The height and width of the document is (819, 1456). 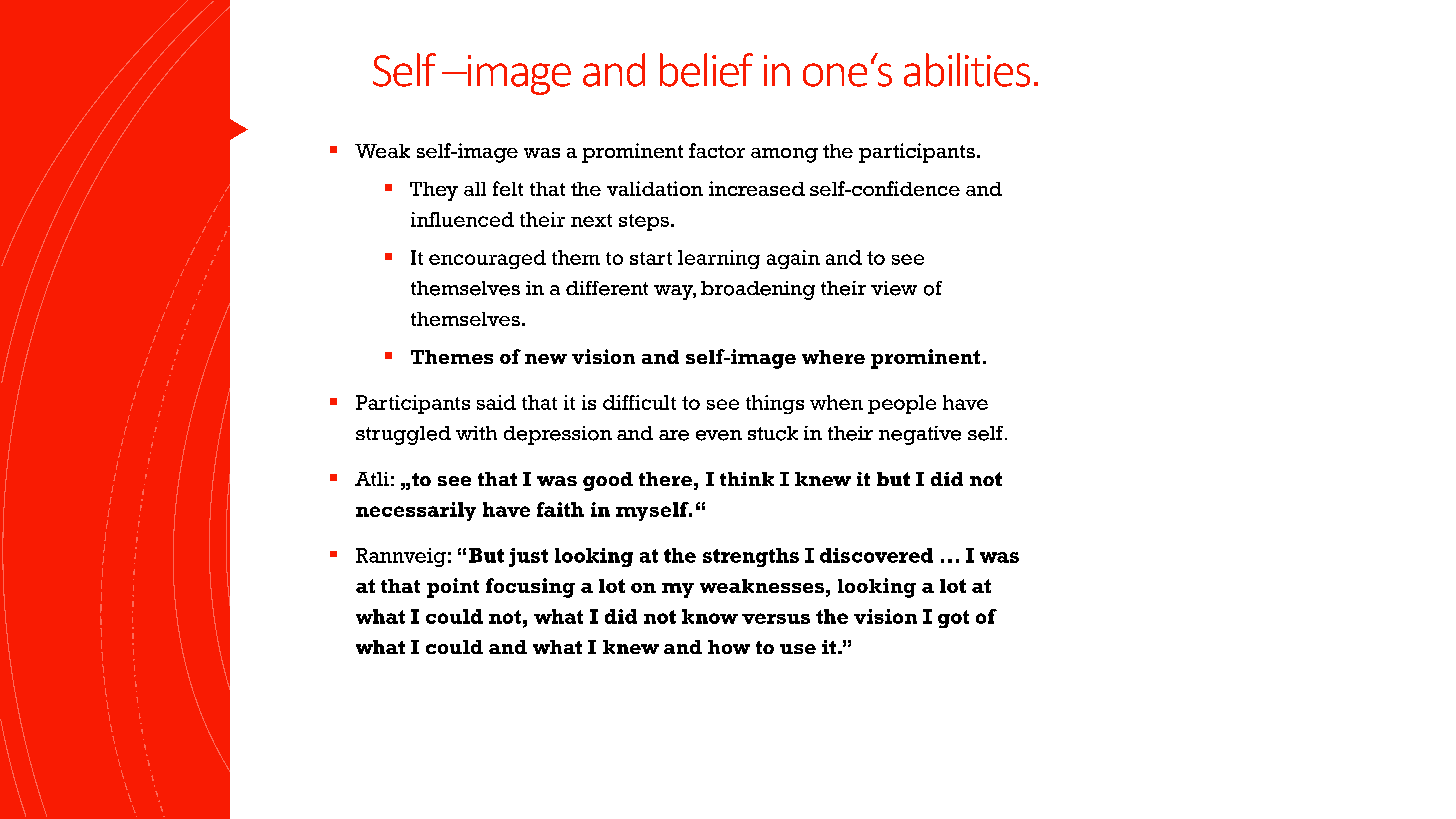 I want to click on factor, so click(x=717, y=150).
